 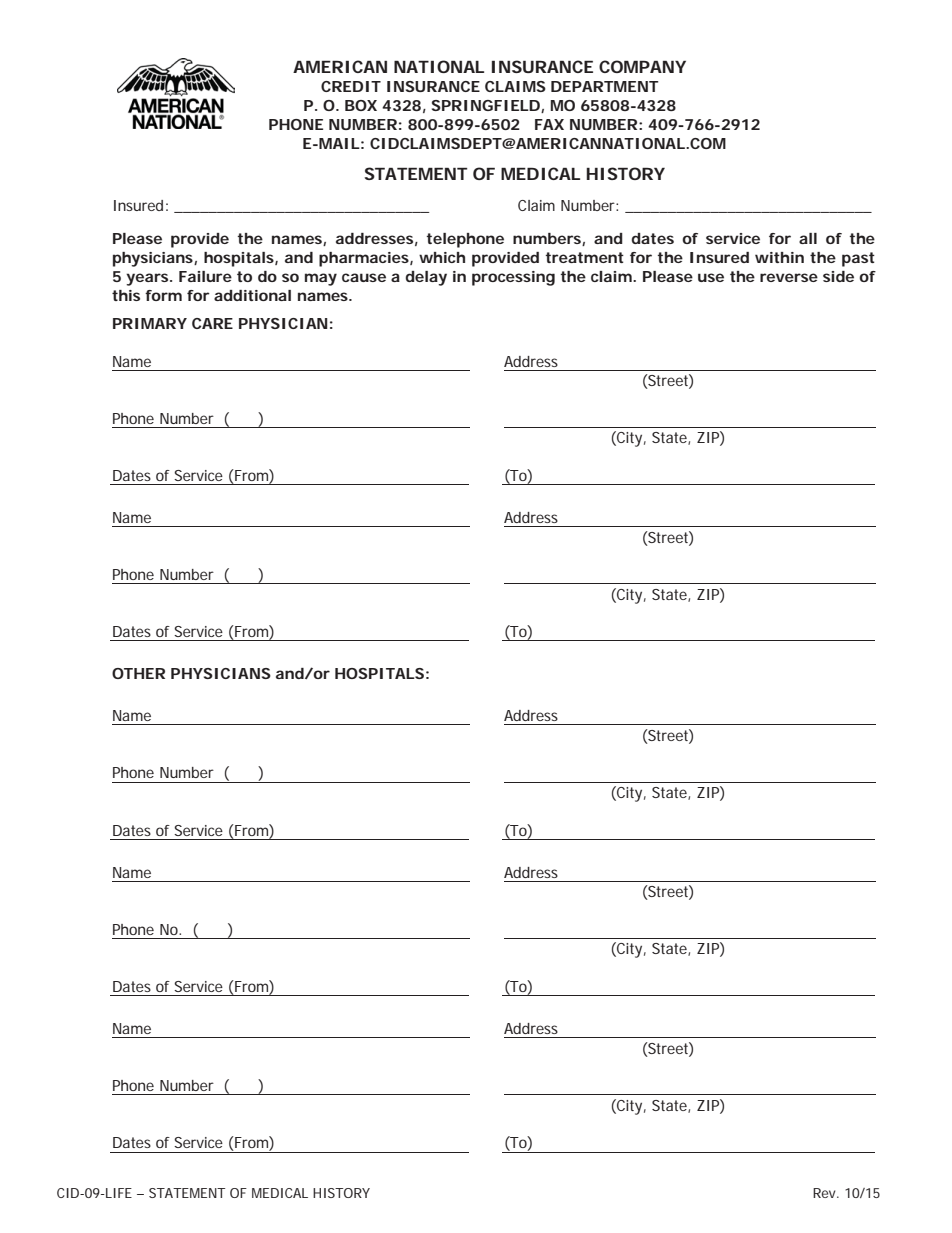 What do you see at coordinates (442, 257) in the screenshot?
I see `which` at bounding box center [442, 257].
